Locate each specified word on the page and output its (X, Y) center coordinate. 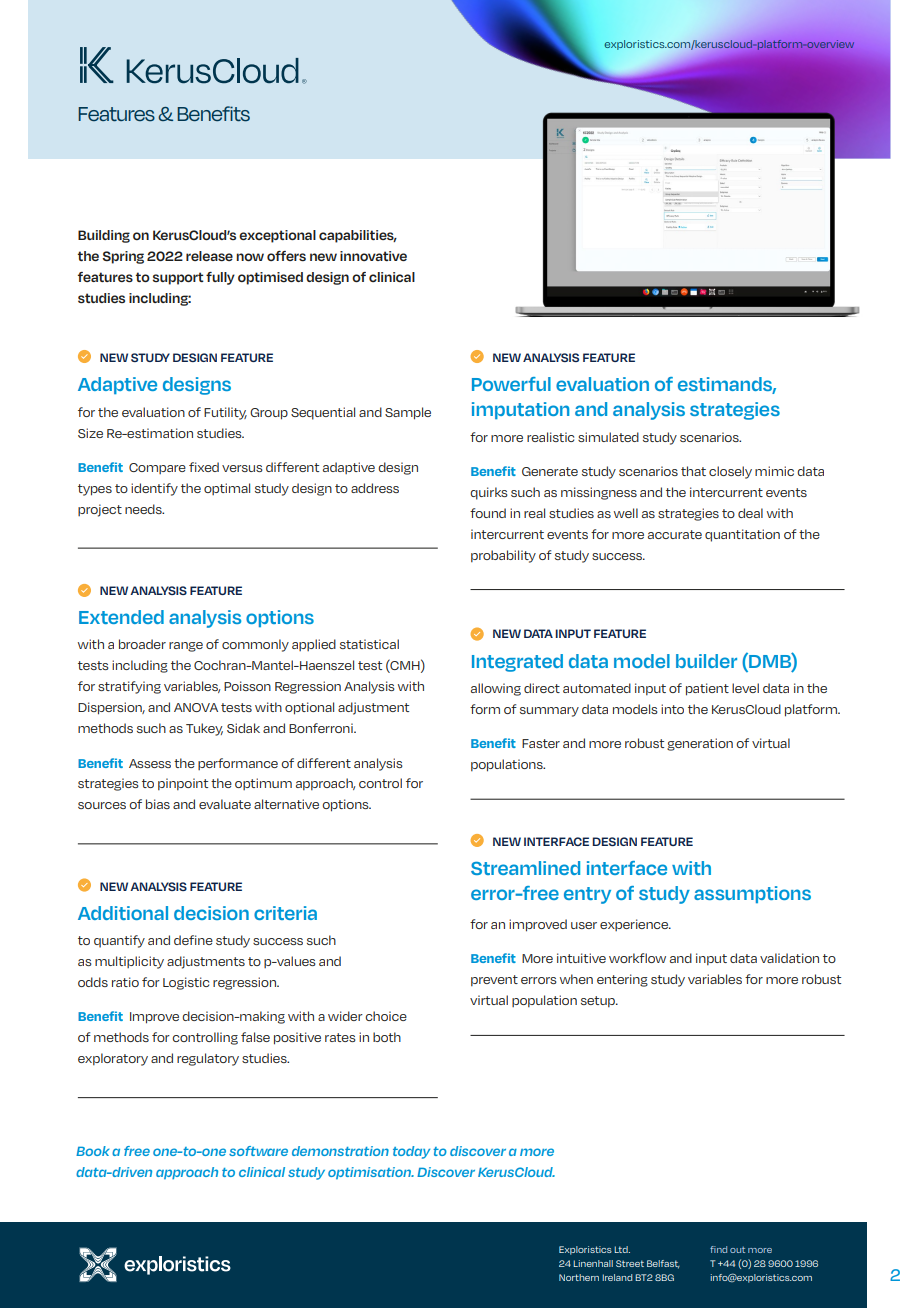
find (718, 1249)
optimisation (371, 1173)
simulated (608, 437)
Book (93, 1151)
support (178, 278)
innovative (373, 256)
